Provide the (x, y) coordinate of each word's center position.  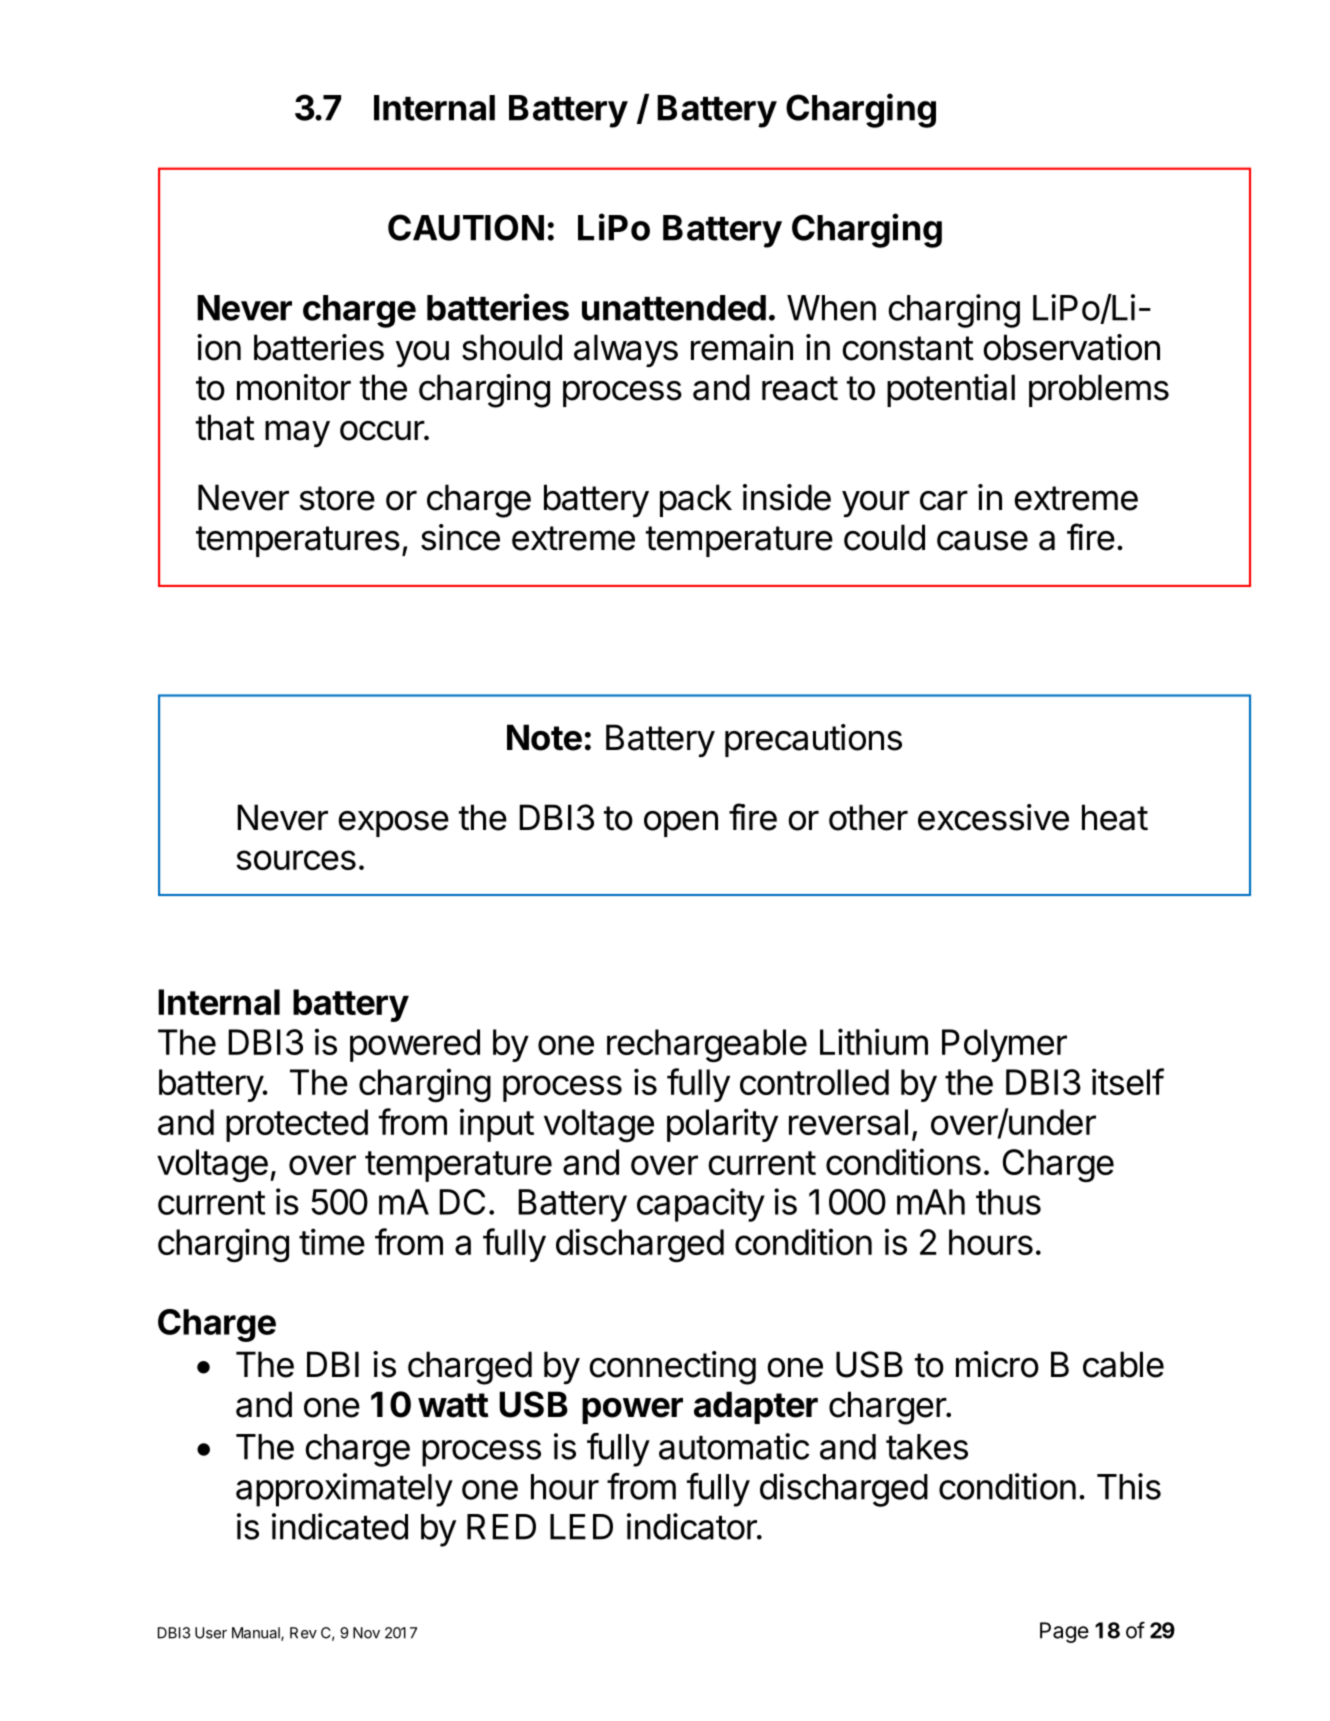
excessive (993, 817)
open (681, 824)
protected (297, 1125)
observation (1071, 347)
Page (1064, 1632)
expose (393, 824)
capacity (701, 1205)
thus (1008, 1202)
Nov (366, 1633)
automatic (734, 1446)
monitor (294, 387)
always (626, 351)
